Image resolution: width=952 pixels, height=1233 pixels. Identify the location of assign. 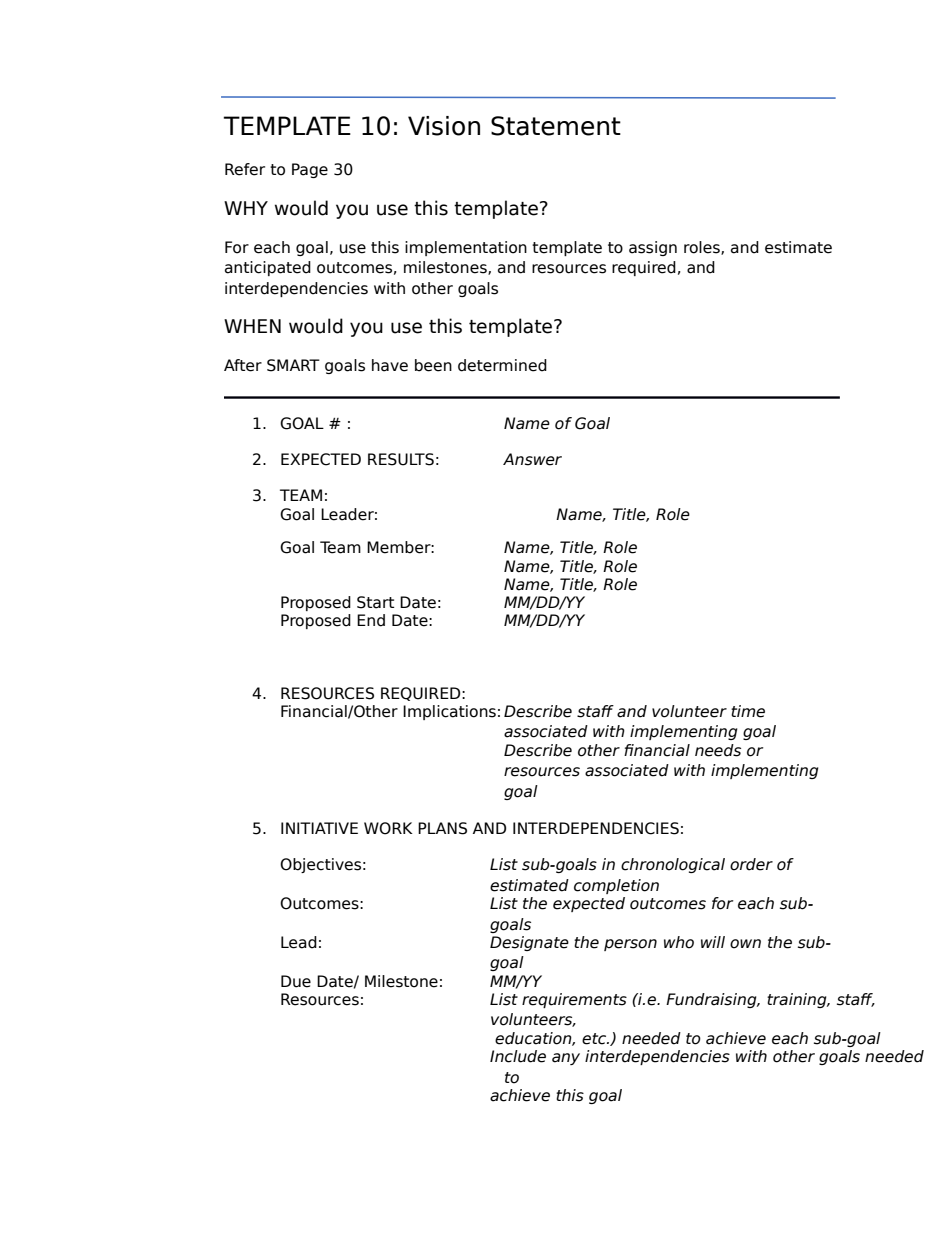
(653, 248).
